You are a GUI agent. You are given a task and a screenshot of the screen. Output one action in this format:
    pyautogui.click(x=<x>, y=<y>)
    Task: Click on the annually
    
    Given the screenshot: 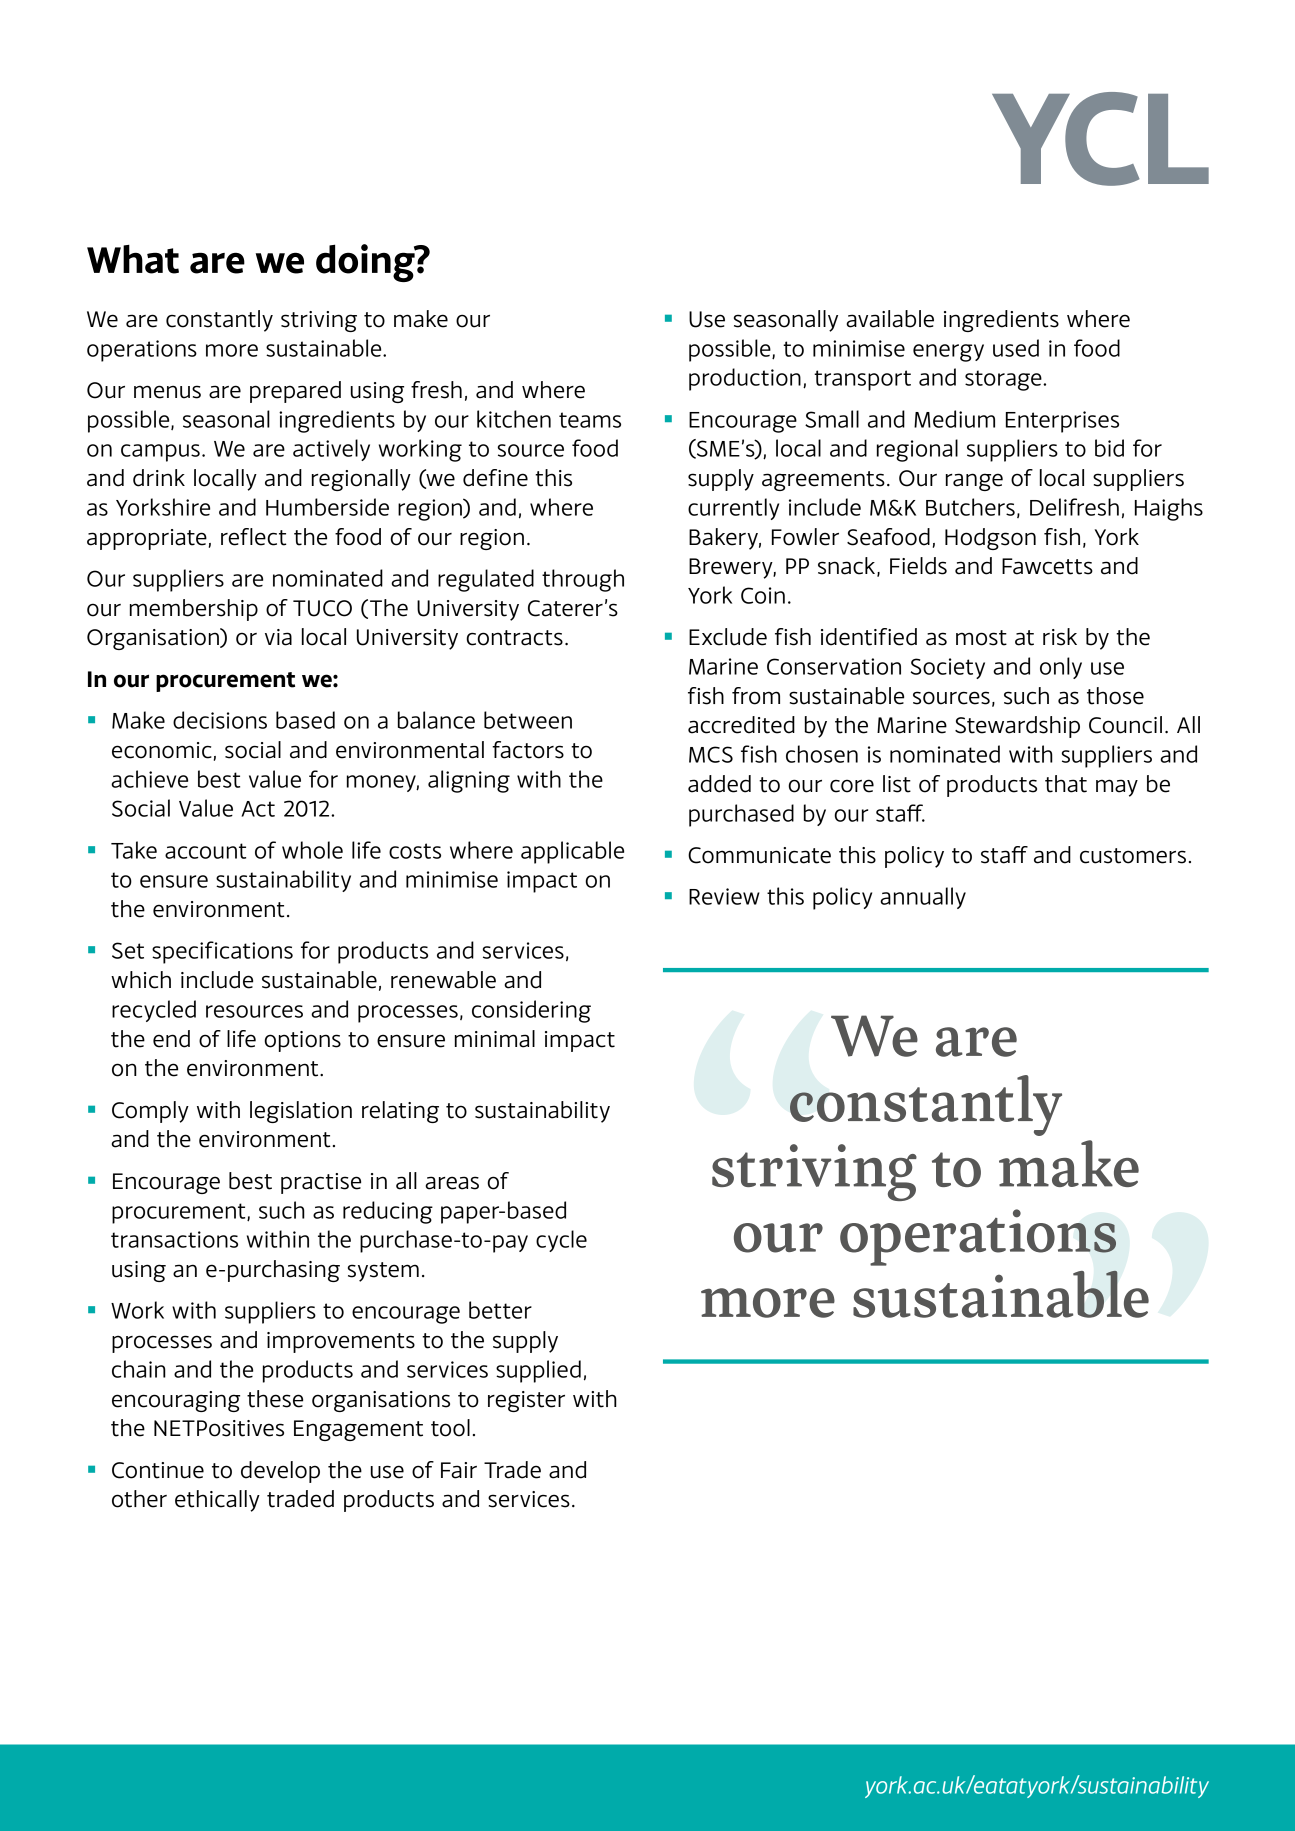 What is the action you would take?
    pyautogui.click(x=923, y=898)
